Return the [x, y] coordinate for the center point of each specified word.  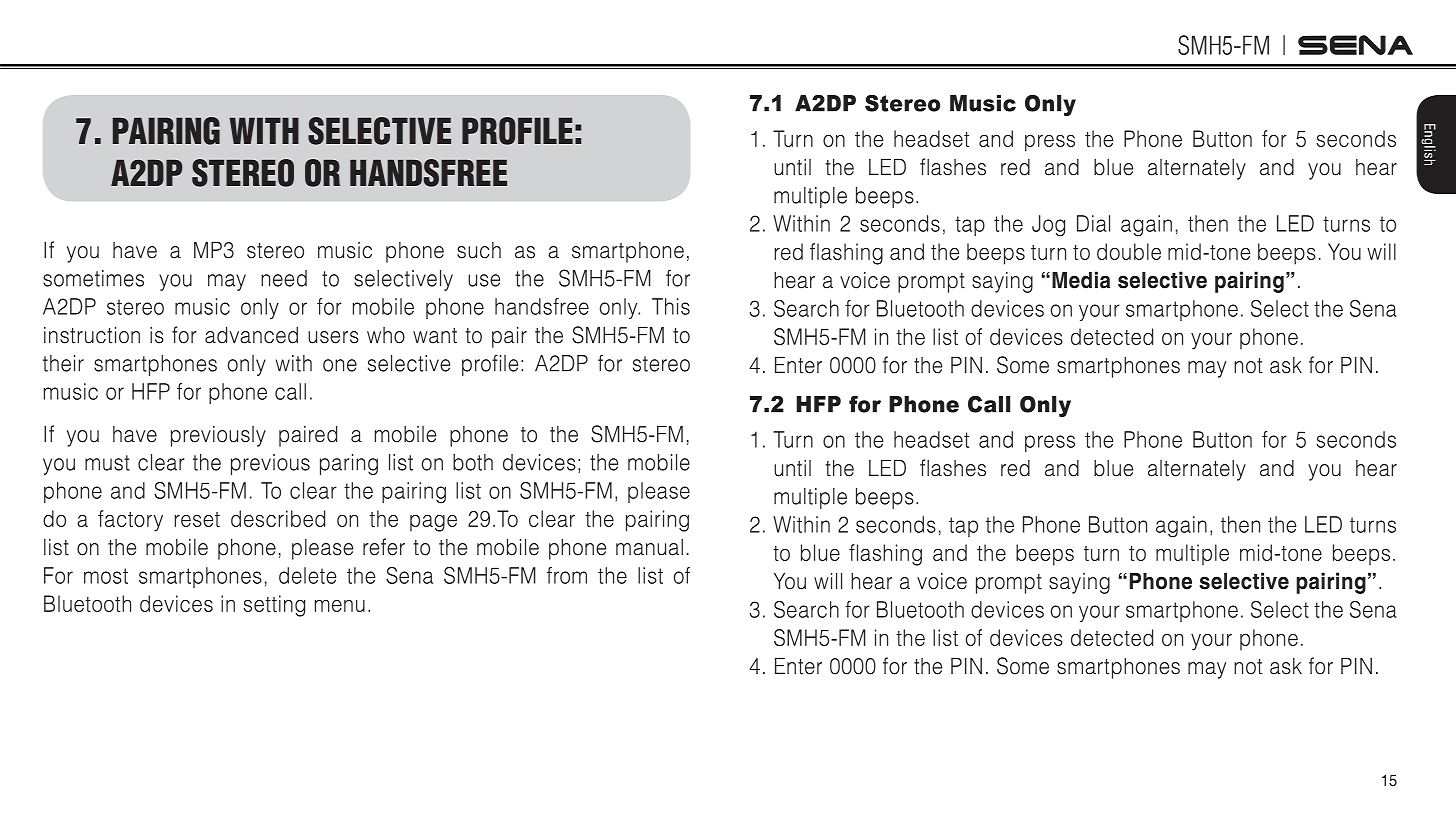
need [284, 278]
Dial [1093, 223]
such [479, 250]
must [107, 463]
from [567, 575]
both [473, 462]
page [433, 523]
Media [1081, 280]
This [671, 306]
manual [649, 547]
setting [274, 606]
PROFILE [517, 131]
